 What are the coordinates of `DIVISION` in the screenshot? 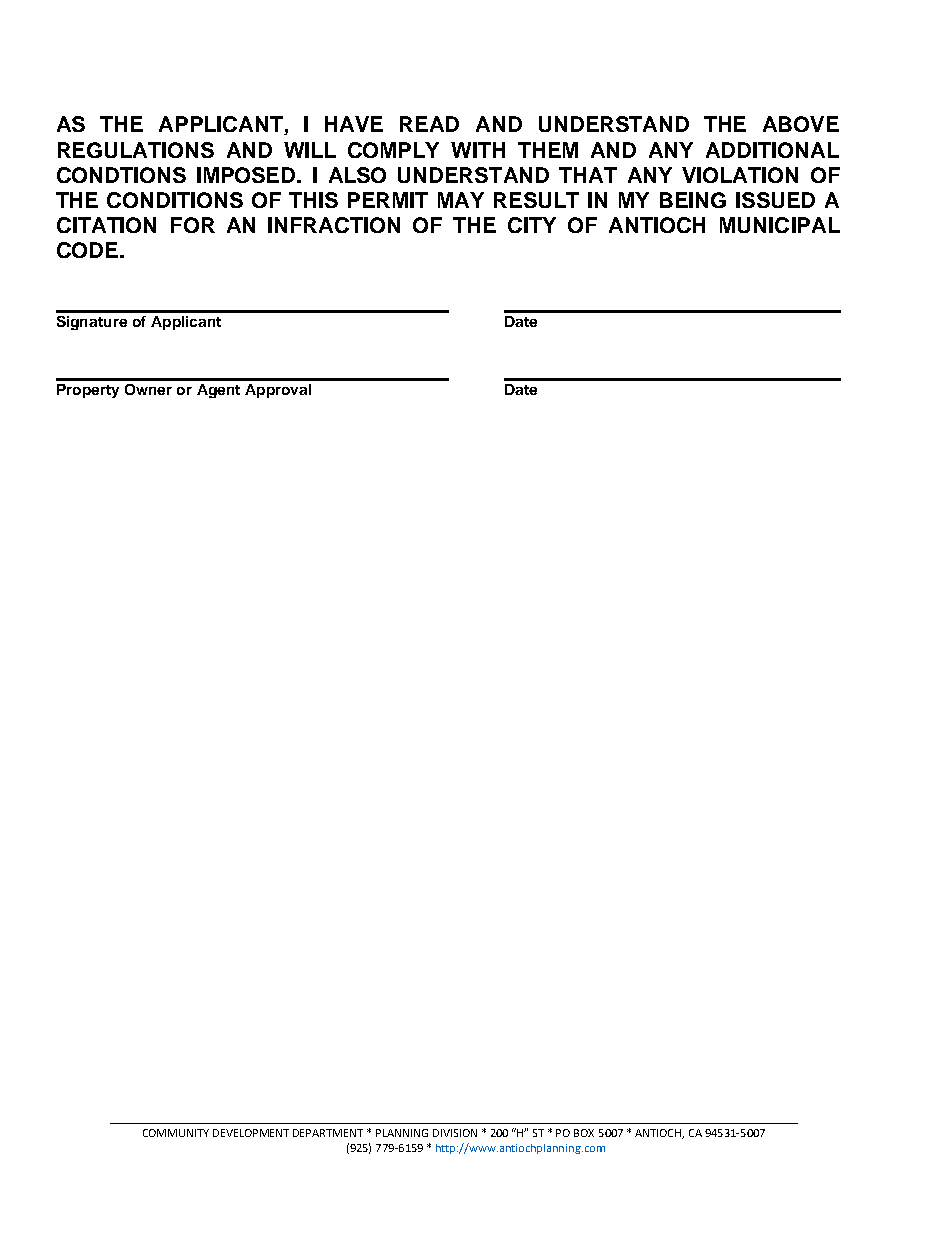 It's located at (455, 1133).
